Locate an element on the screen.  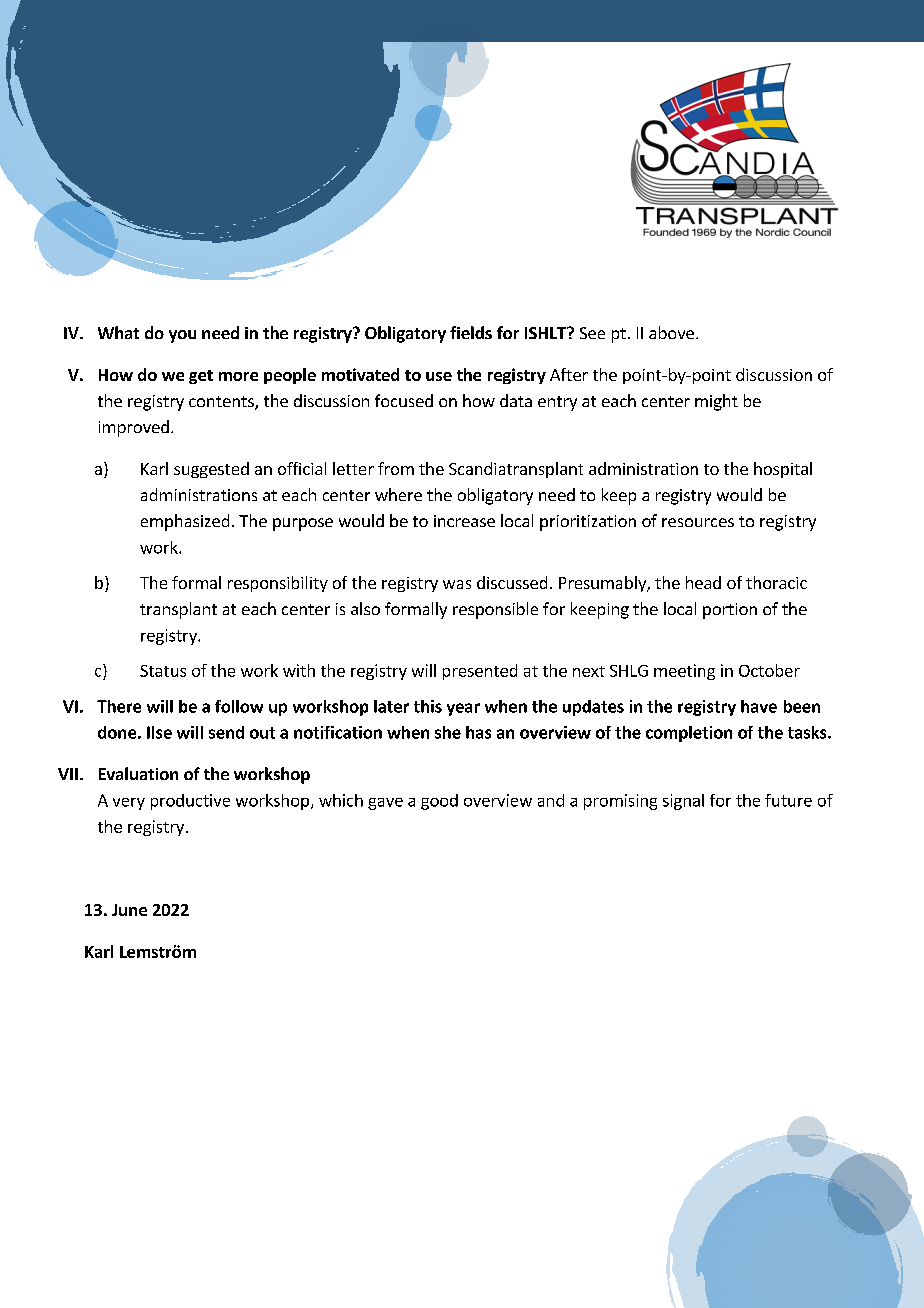
you is located at coordinates (182, 336).
